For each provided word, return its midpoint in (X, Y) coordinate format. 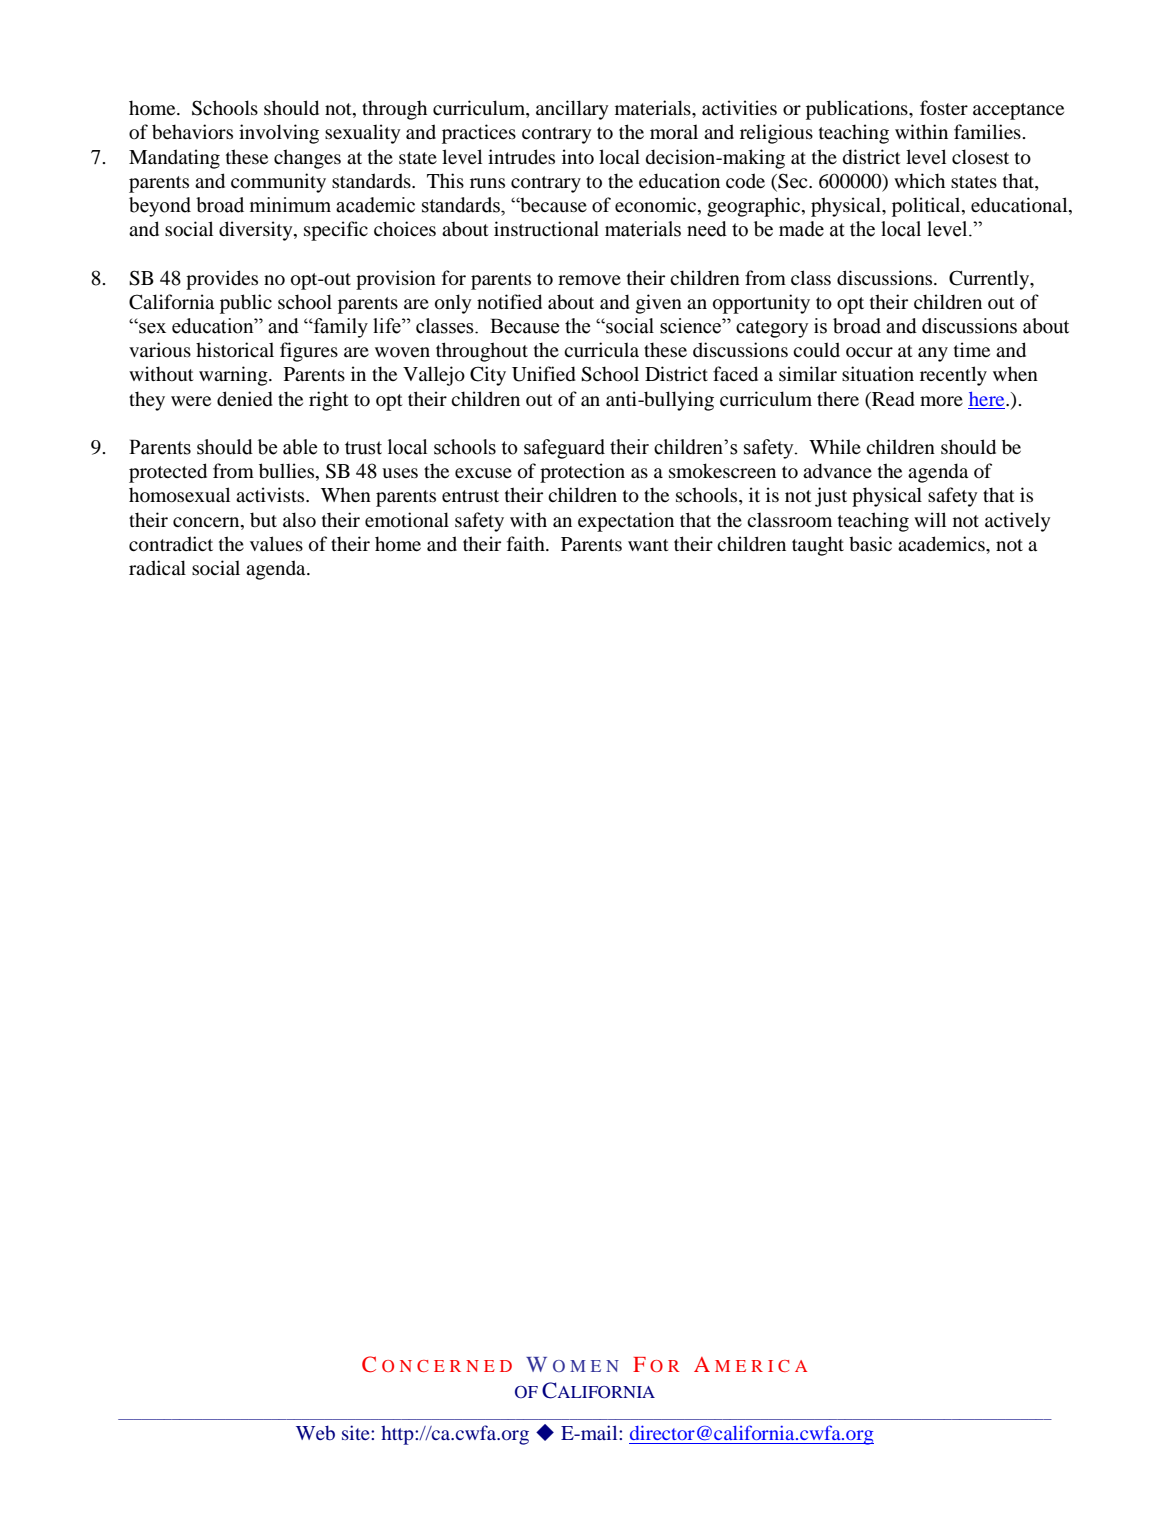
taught (818, 546)
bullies (288, 472)
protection (582, 473)
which (919, 180)
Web (315, 1432)
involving (279, 134)
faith (527, 543)
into (578, 157)
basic (870, 543)
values (276, 543)
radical (157, 567)
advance (837, 471)
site (357, 1432)
